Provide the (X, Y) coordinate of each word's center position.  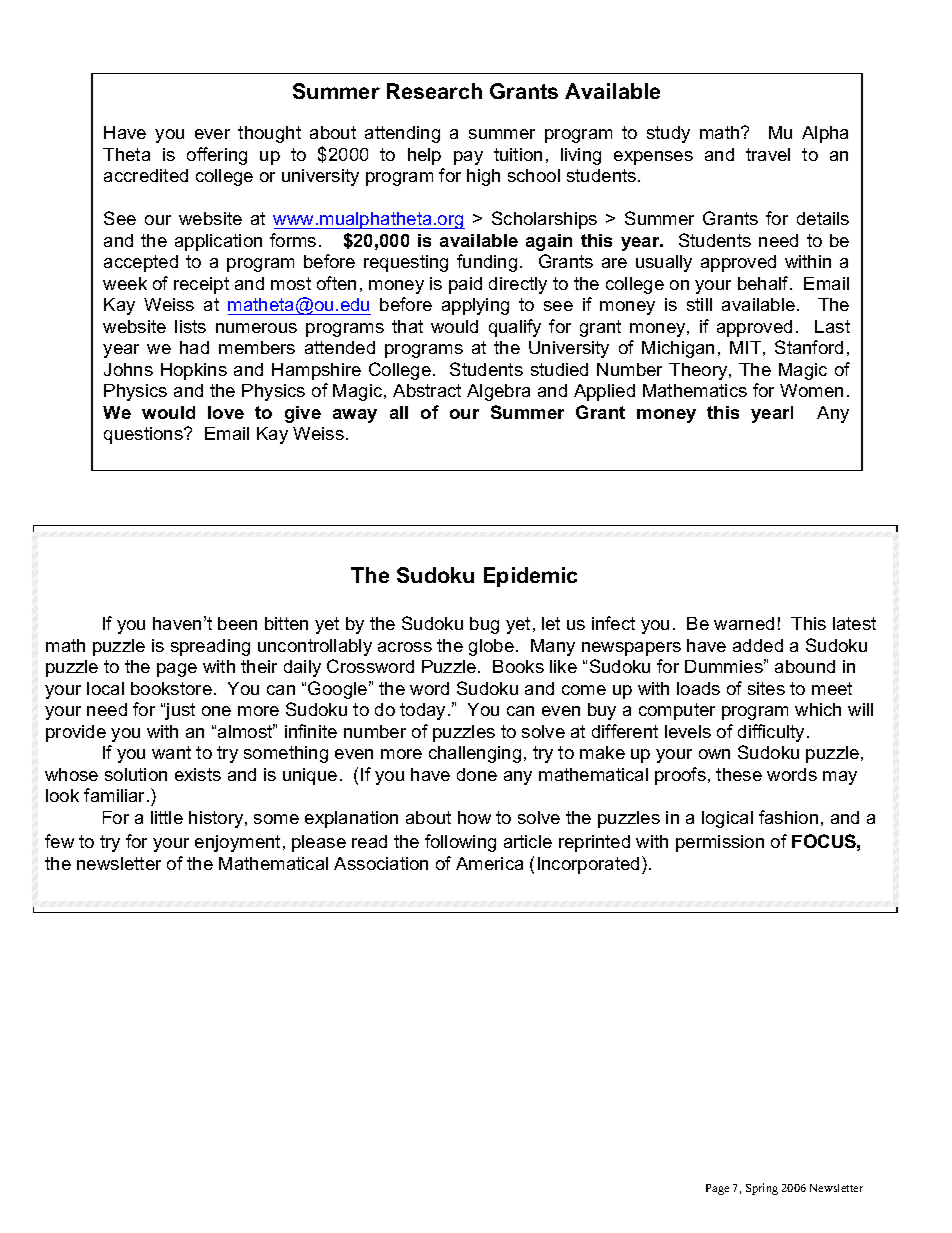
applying (475, 306)
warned (744, 623)
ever (212, 134)
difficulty (773, 733)
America (489, 863)
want (171, 752)
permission (720, 843)
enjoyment (237, 843)
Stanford (809, 347)
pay (468, 158)
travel (768, 154)
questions (144, 435)
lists (190, 326)
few (59, 841)
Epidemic (530, 577)
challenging (475, 754)
